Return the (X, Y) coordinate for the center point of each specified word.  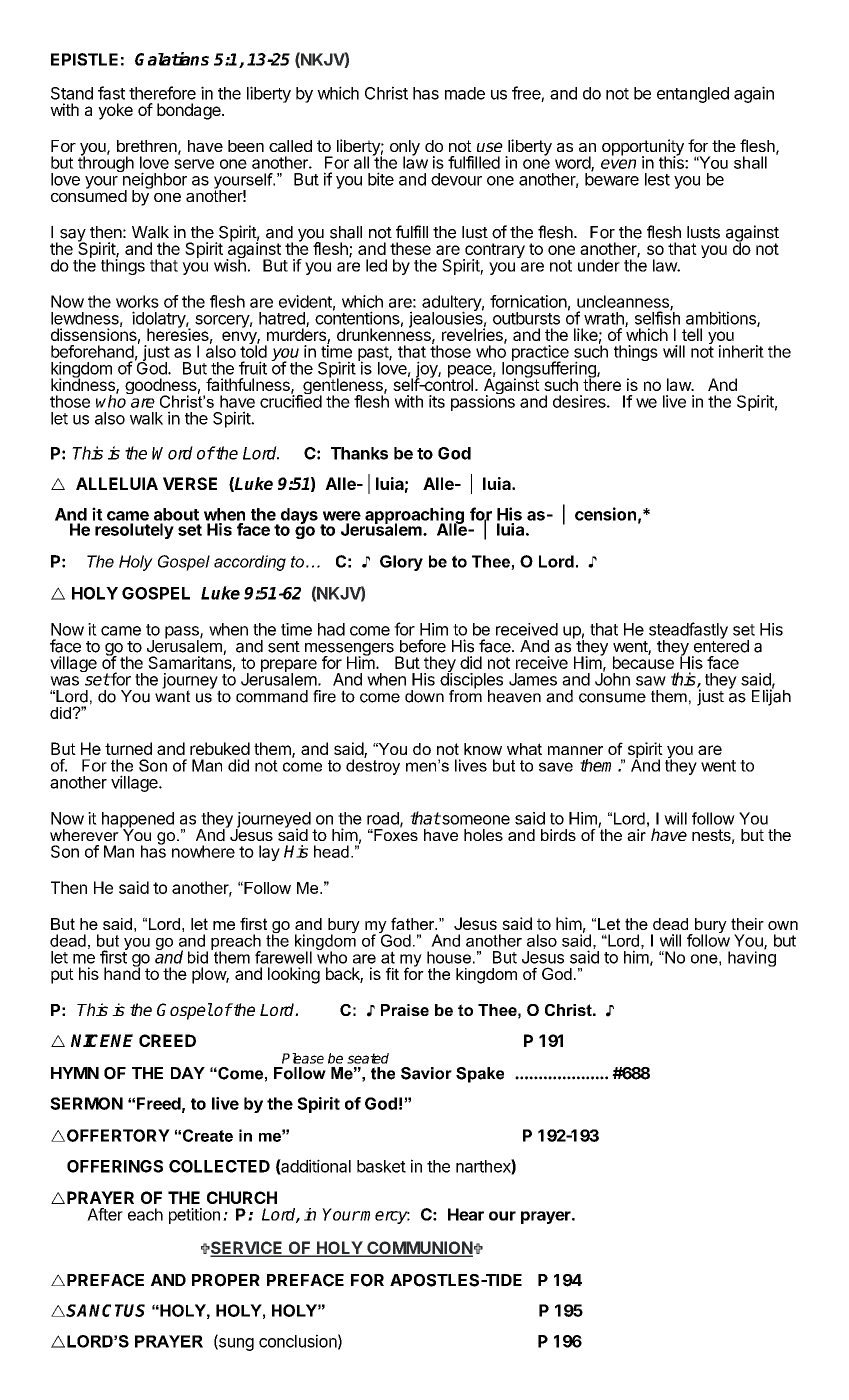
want (172, 695)
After (105, 1214)
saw (651, 681)
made (465, 93)
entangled (693, 95)
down (424, 696)
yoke (115, 111)
